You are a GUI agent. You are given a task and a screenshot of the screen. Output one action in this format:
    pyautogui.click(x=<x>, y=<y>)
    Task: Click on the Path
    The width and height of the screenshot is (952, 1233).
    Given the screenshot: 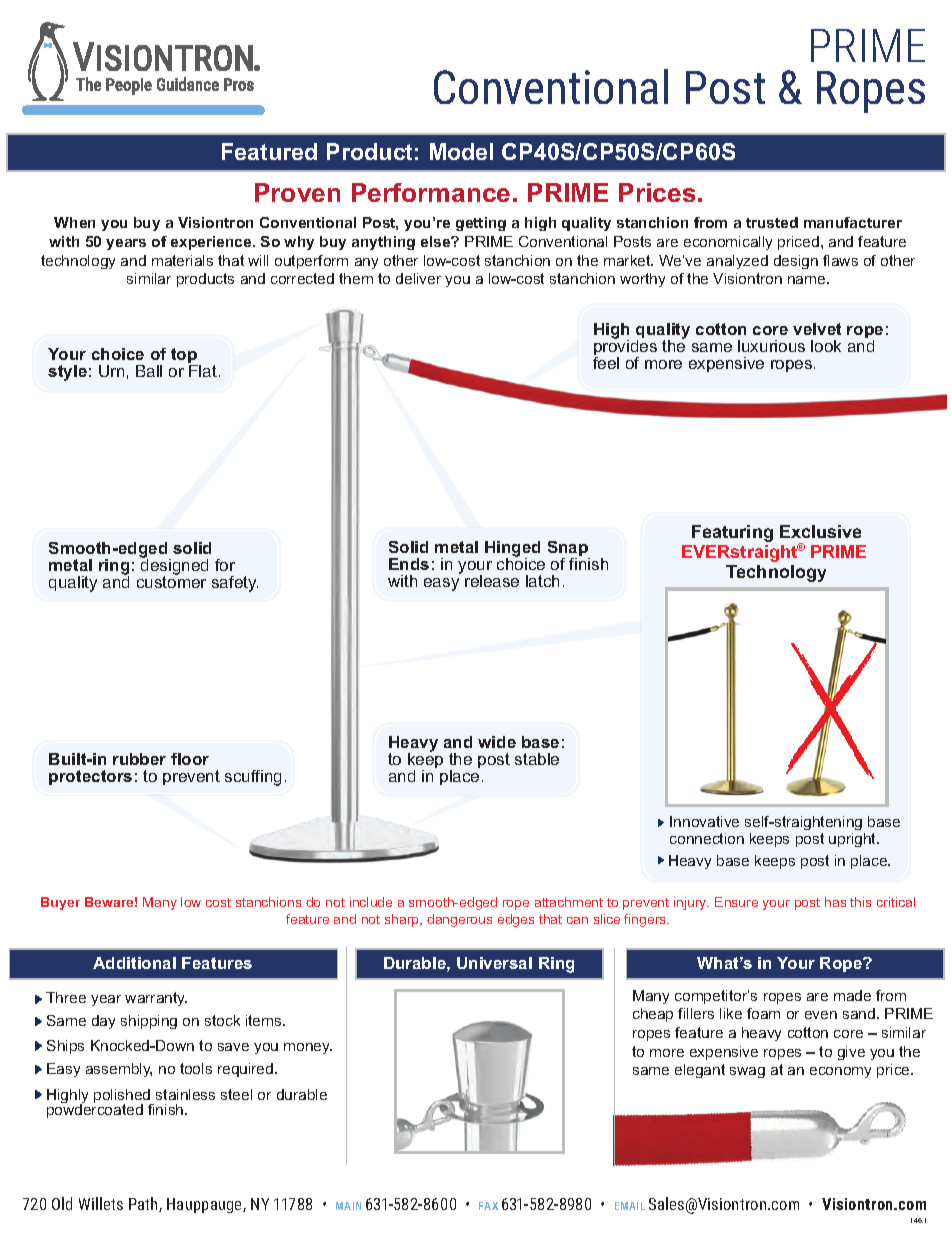 What is the action you would take?
    pyautogui.click(x=144, y=1204)
